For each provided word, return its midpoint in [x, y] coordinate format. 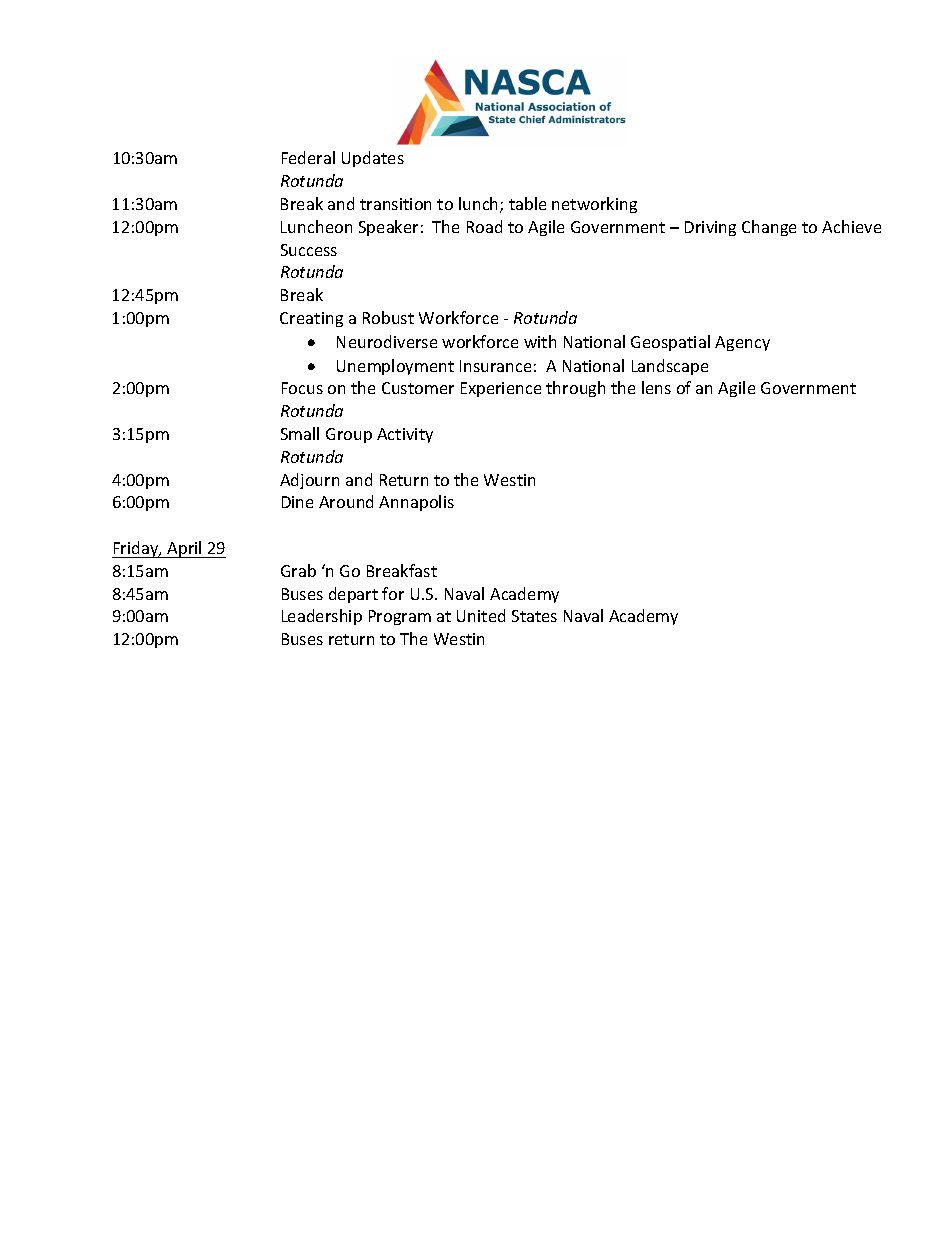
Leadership [322, 617]
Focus [302, 388]
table [527, 203]
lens [656, 387]
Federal [308, 157]
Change [769, 228]
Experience [501, 389]
